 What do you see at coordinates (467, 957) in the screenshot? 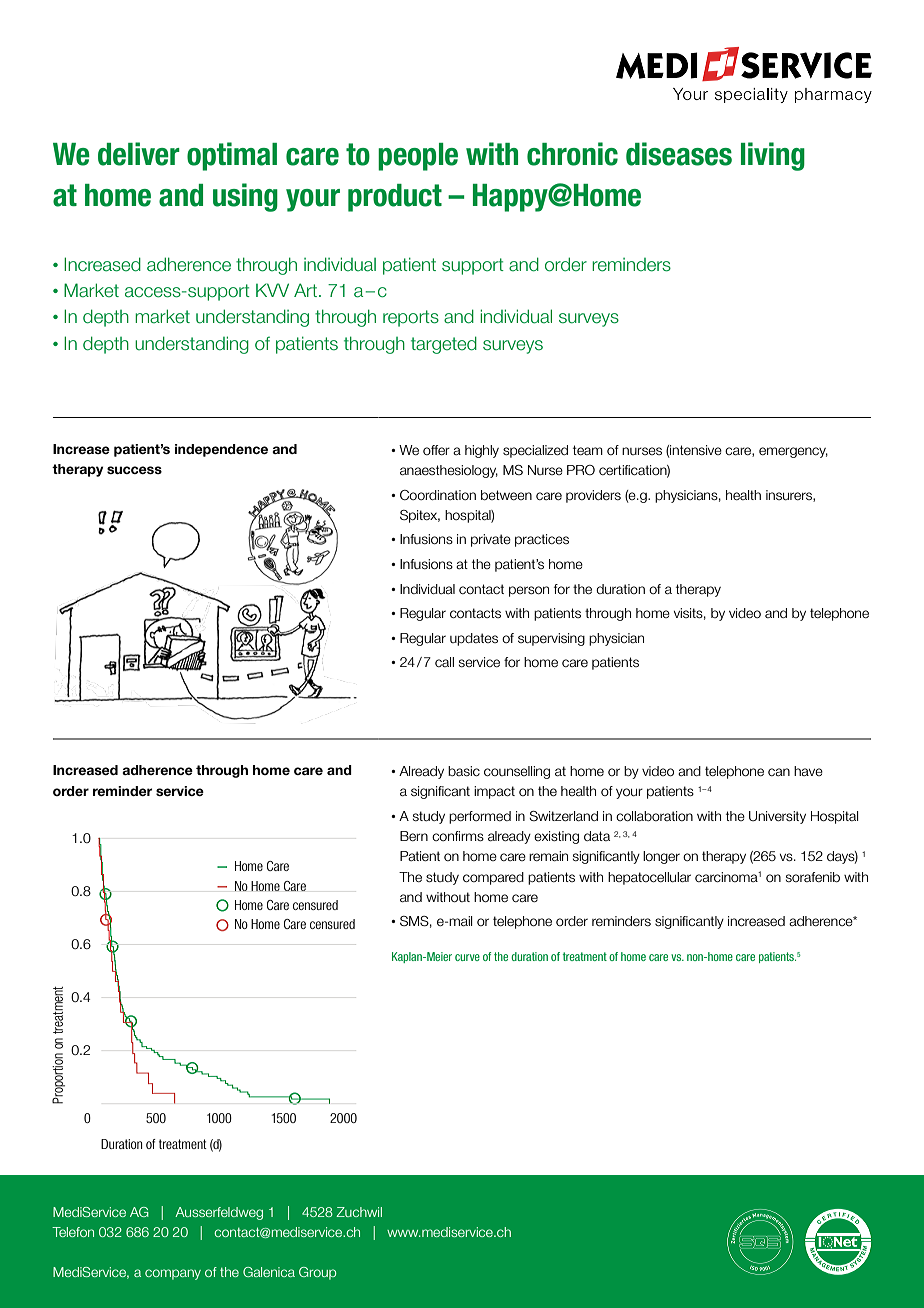
I see `curve` at bounding box center [467, 957].
